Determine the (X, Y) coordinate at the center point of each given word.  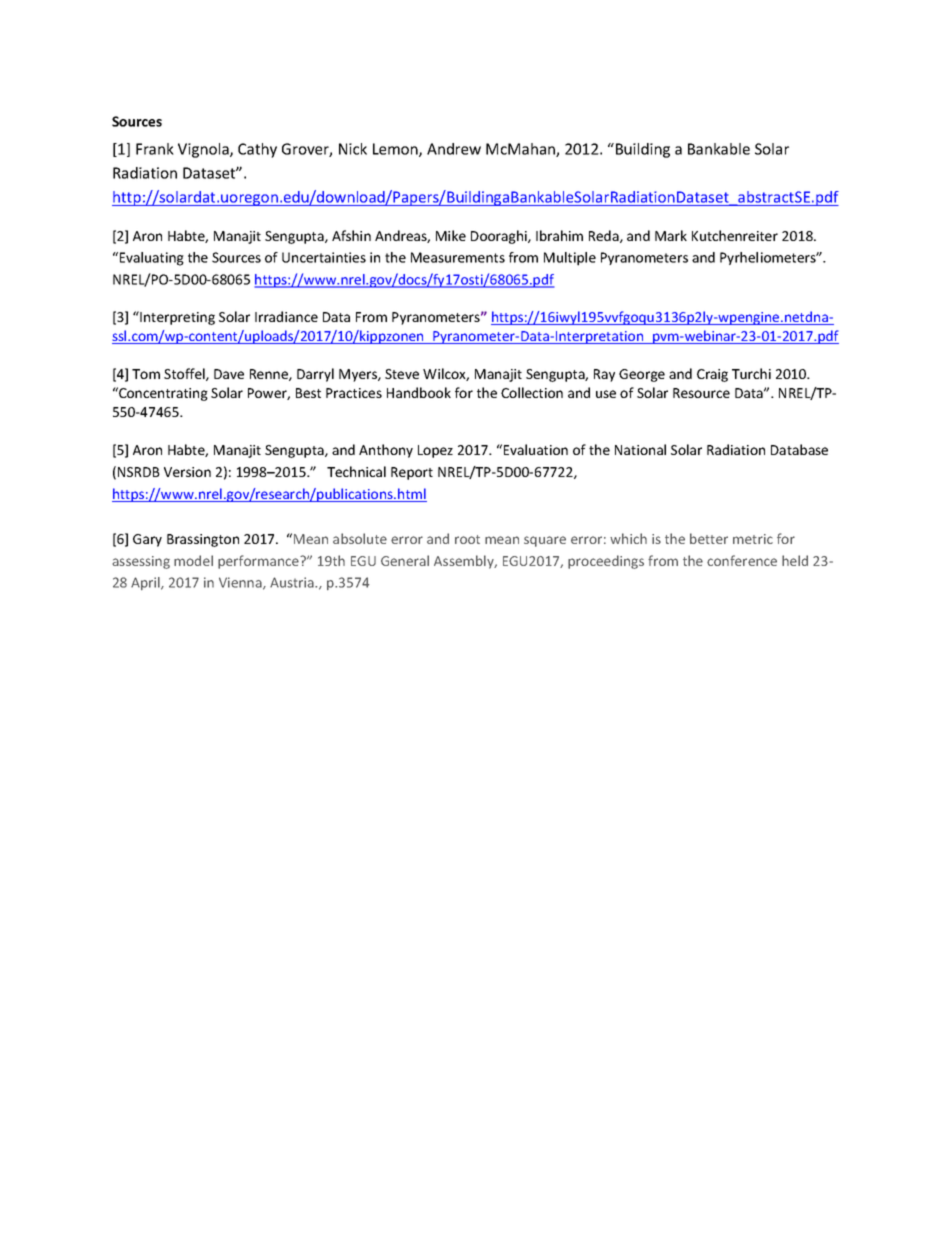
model (193, 560)
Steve (402, 374)
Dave (229, 374)
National (640, 449)
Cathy (257, 150)
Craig (712, 375)
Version (187, 472)
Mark (671, 235)
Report (412, 473)
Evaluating (150, 259)
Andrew (454, 149)
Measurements (458, 257)
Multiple (570, 259)
